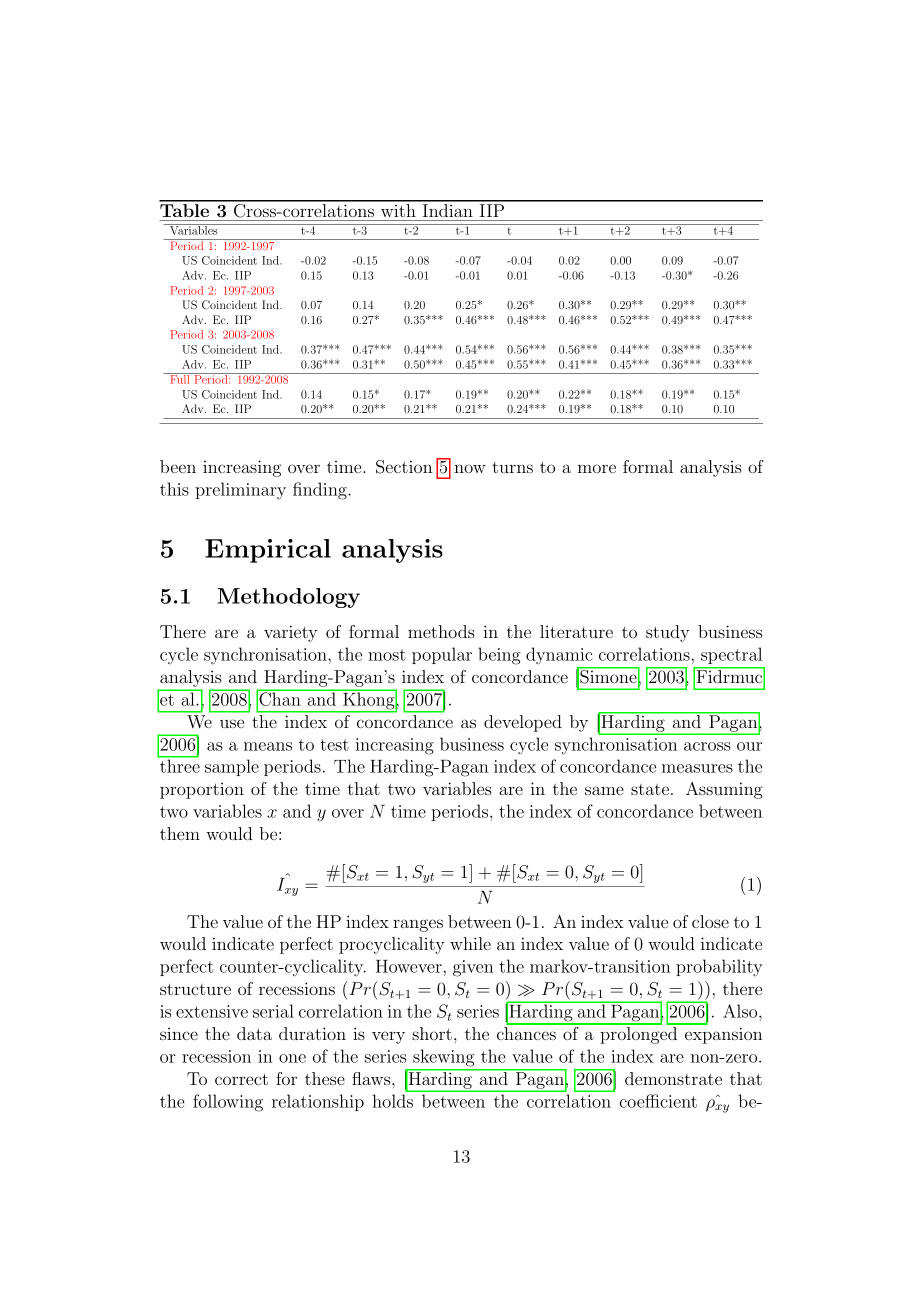  I want to click on structure, so click(195, 989).
